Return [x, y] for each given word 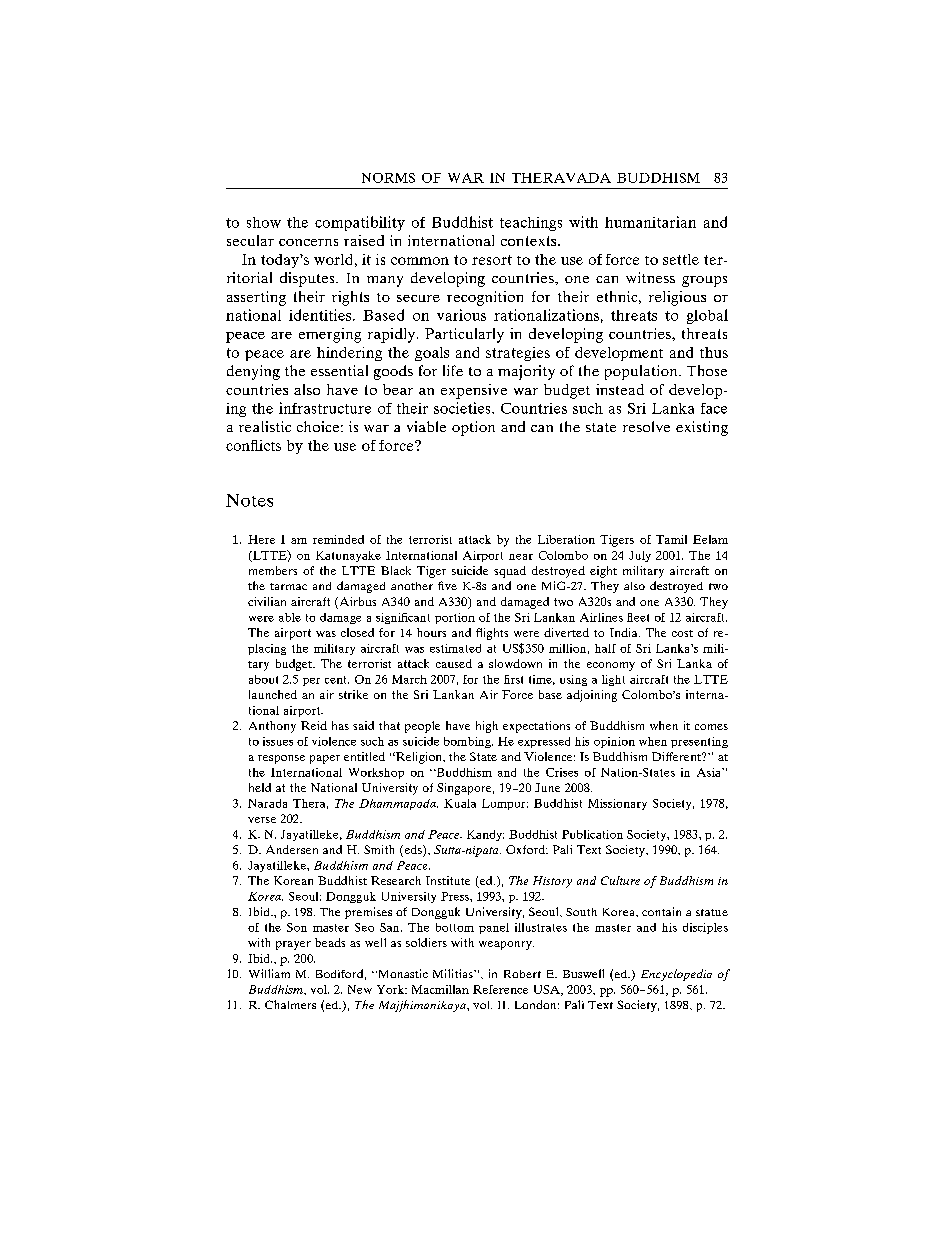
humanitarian [650, 222]
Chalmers [290, 1004]
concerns [308, 242]
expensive [474, 391]
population [642, 372]
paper [325, 759]
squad [510, 572]
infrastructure [325, 408]
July [640, 556]
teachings [531, 224]
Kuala [460, 803]
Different [677, 756]
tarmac [288, 586]
